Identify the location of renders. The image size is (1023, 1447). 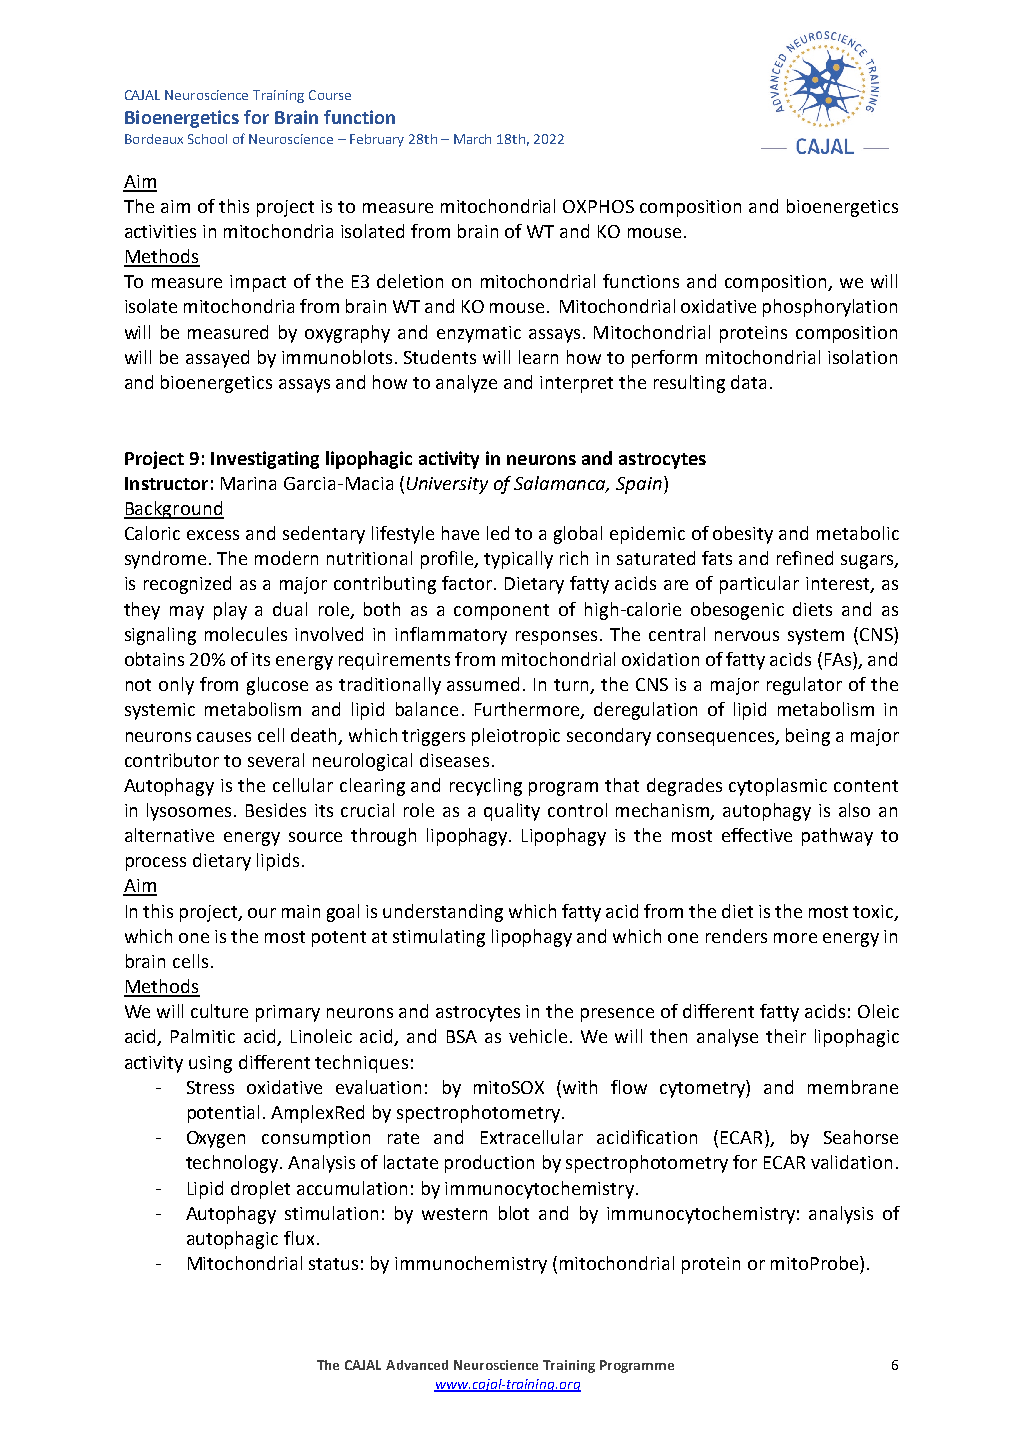
(736, 936).
